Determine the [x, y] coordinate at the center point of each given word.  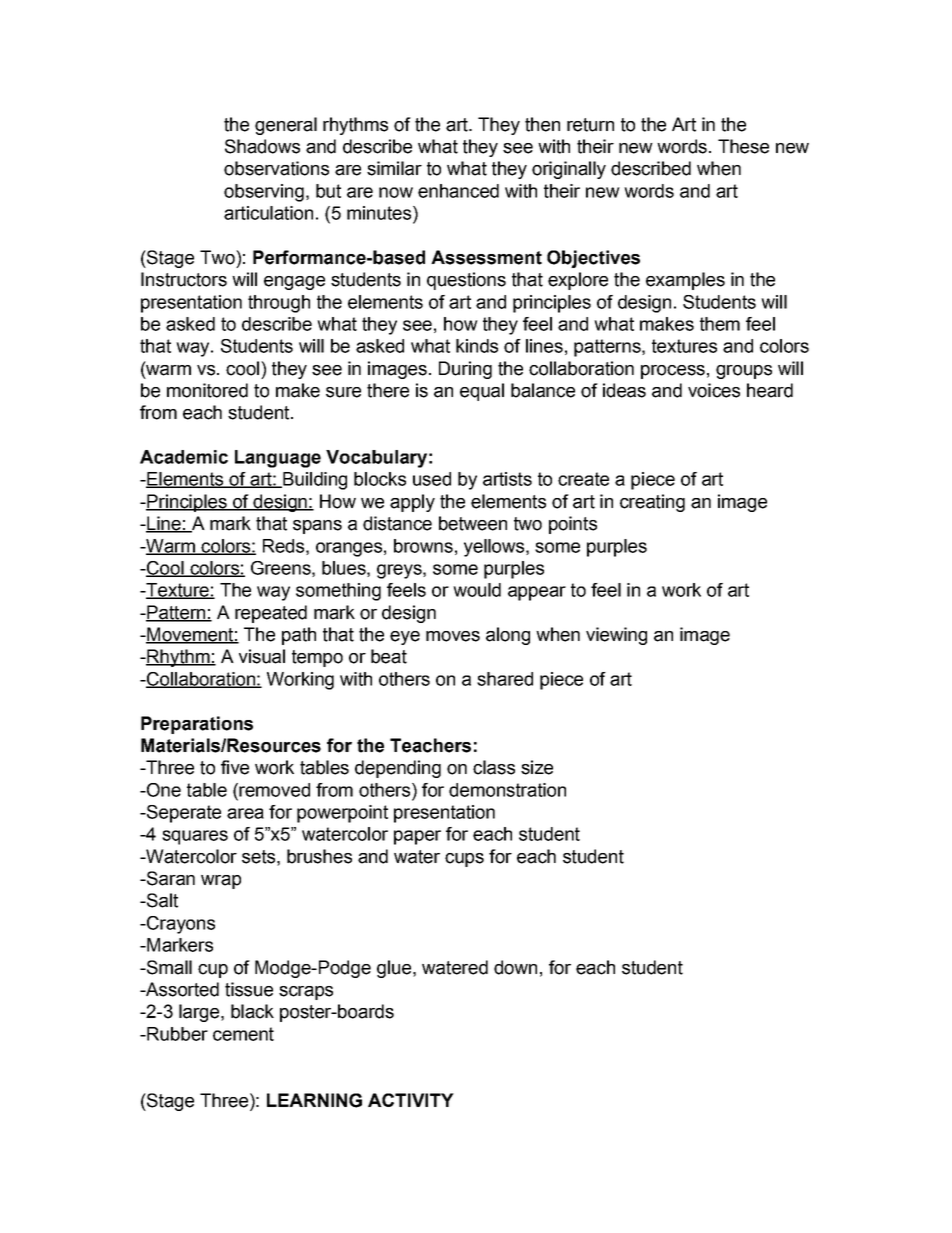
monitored [207, 390]
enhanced [458, 191]
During [465, 370]
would [477, 590]
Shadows [262, 146]
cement [243, 1034]
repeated [271, 614]
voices [714, 390]
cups [464, 860]
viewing [616, 636]
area [245, 813]
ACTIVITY [411, 1100]
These [743, 146]
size [537, 767]
